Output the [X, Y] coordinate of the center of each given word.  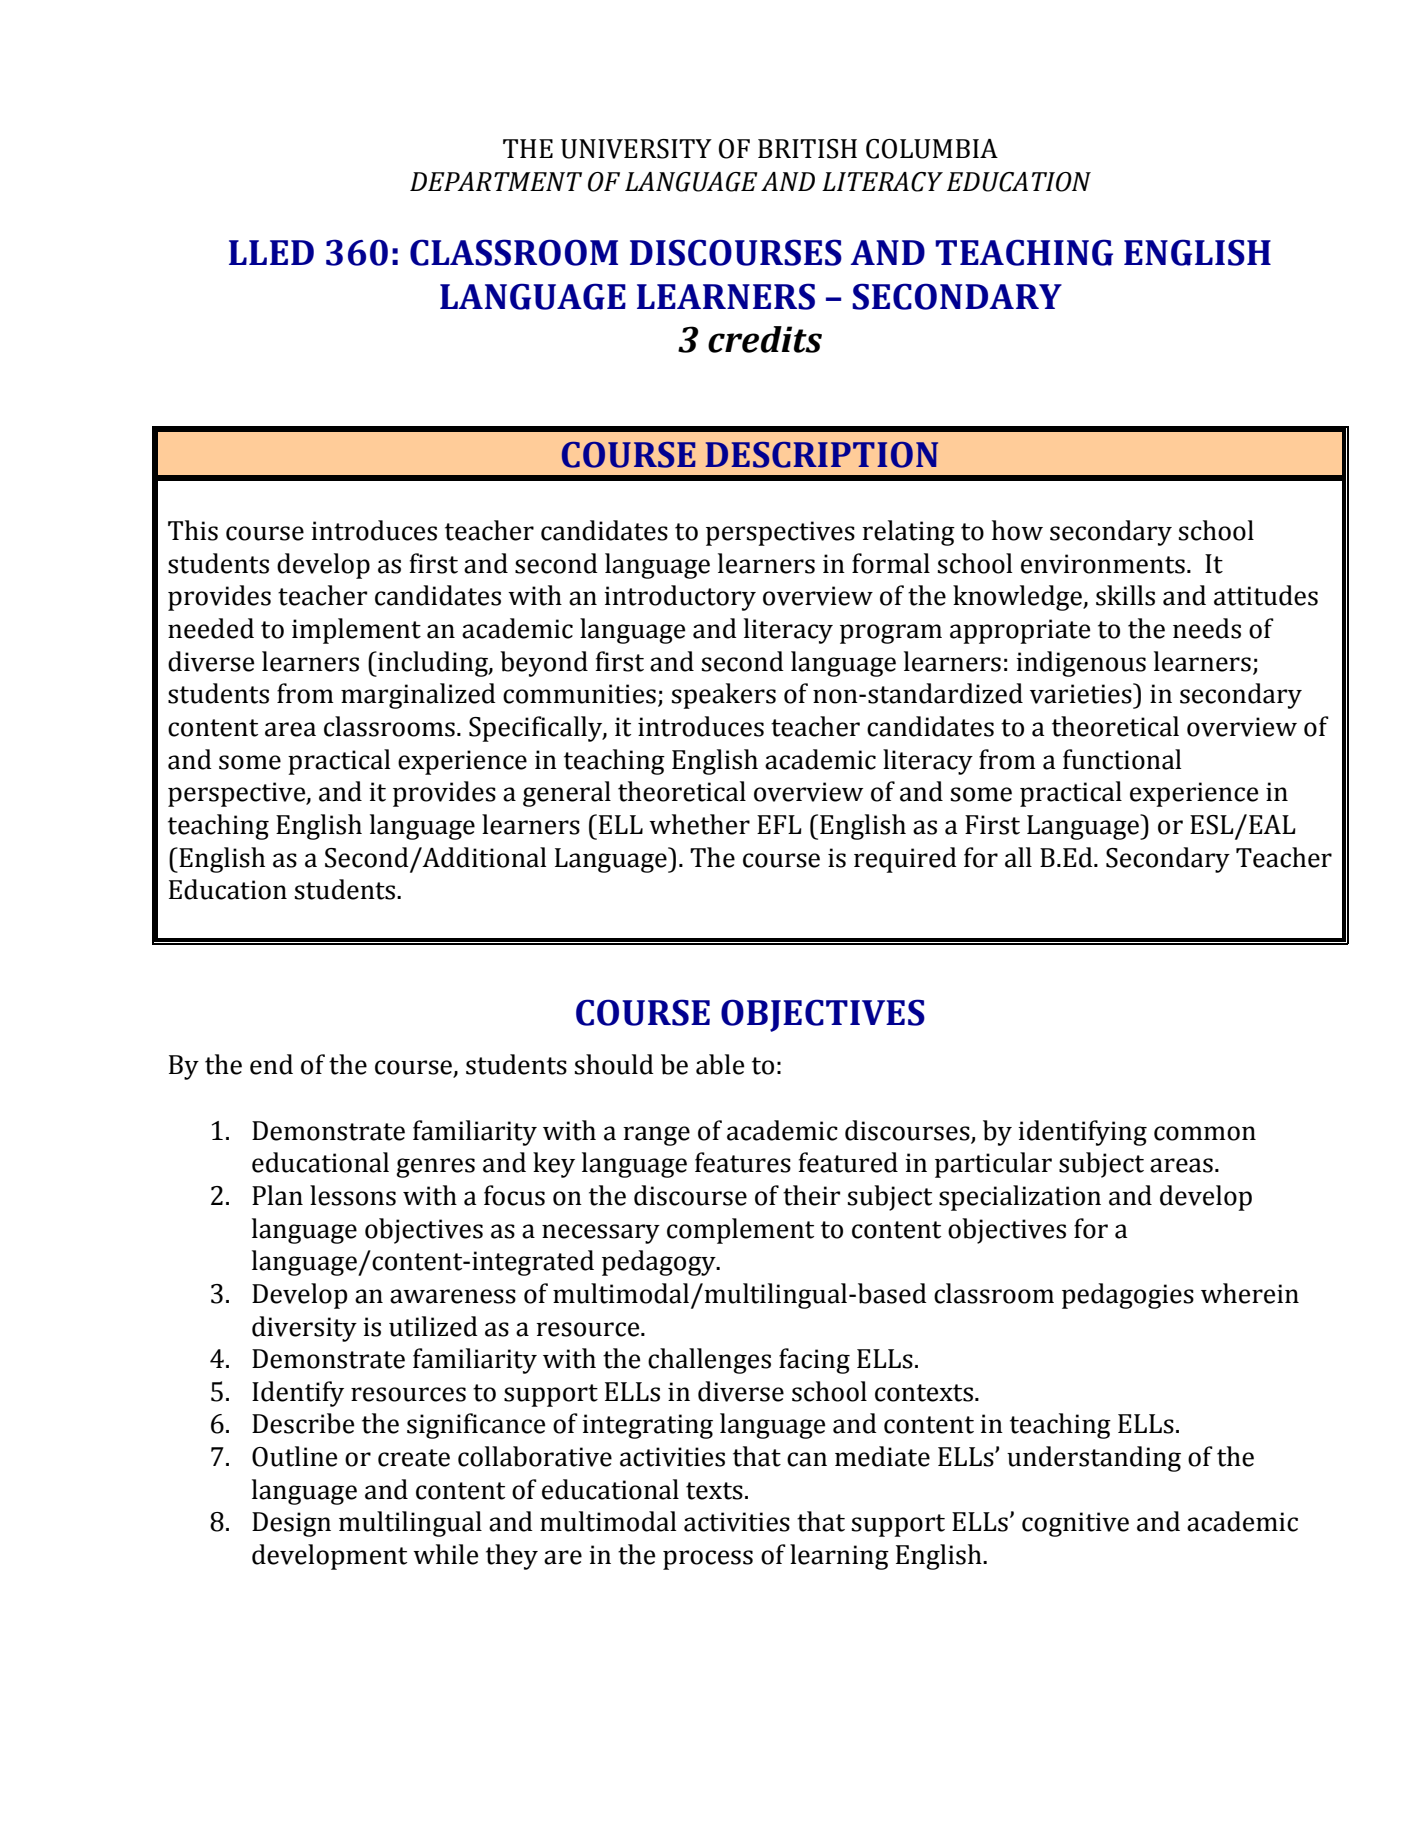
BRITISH [807, 149]
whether [699, 824]
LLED [271, 252]
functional [1122, 759]
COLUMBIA [932, 149]
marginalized [418, 696]
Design [291, 1524]
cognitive [1075, 1524]
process [708, 1560]
